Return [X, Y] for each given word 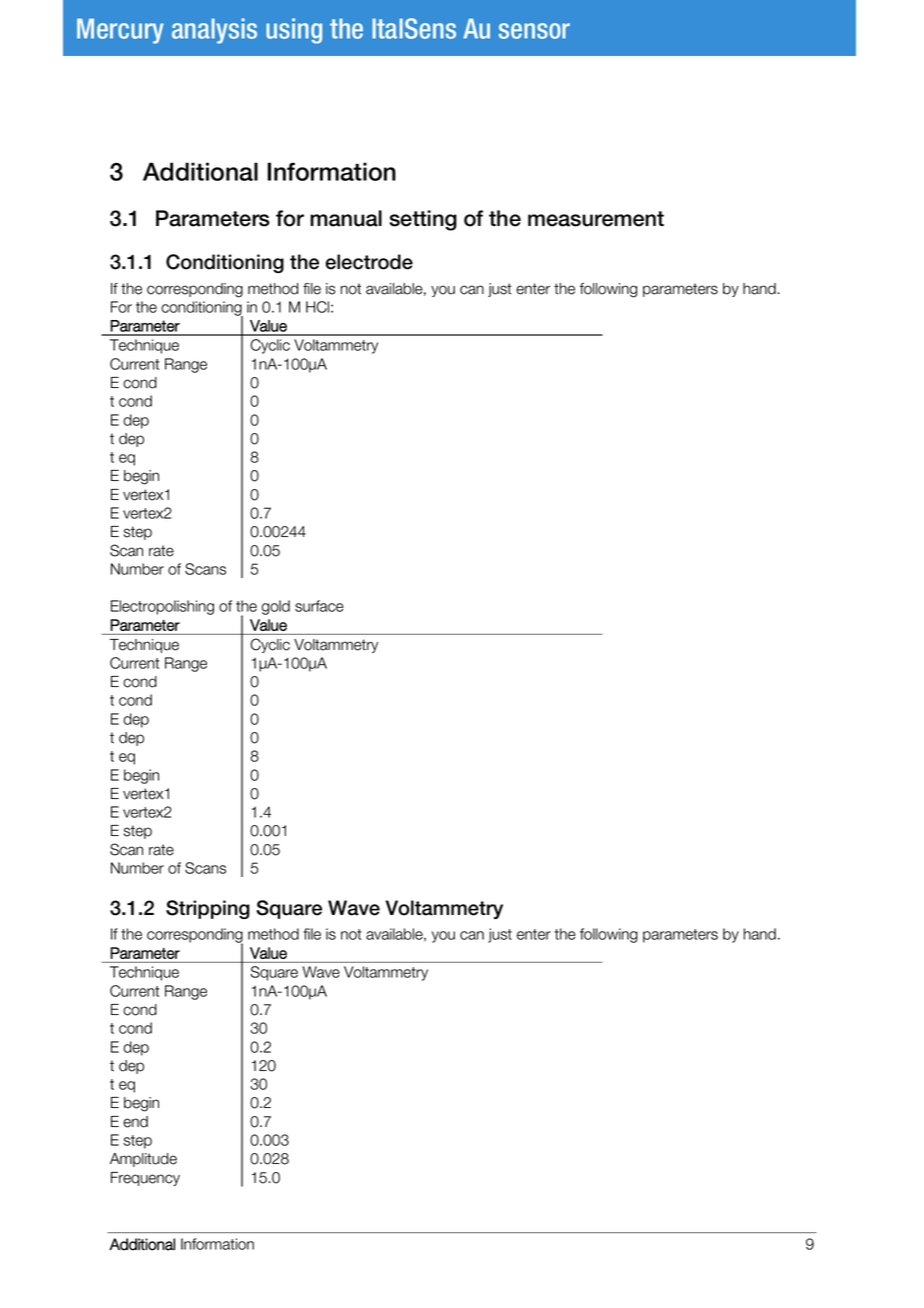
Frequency [145, 1179]
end [135, 1122]
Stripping [208, 909]
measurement [596, 219]
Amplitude [143, 1160]
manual [346, 218]
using [294, 31]
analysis [214, 31]
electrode [369, 262]
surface [319, 606]
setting [423, 220]
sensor [534, 31]
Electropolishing [162, 607]
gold [276, 607]
